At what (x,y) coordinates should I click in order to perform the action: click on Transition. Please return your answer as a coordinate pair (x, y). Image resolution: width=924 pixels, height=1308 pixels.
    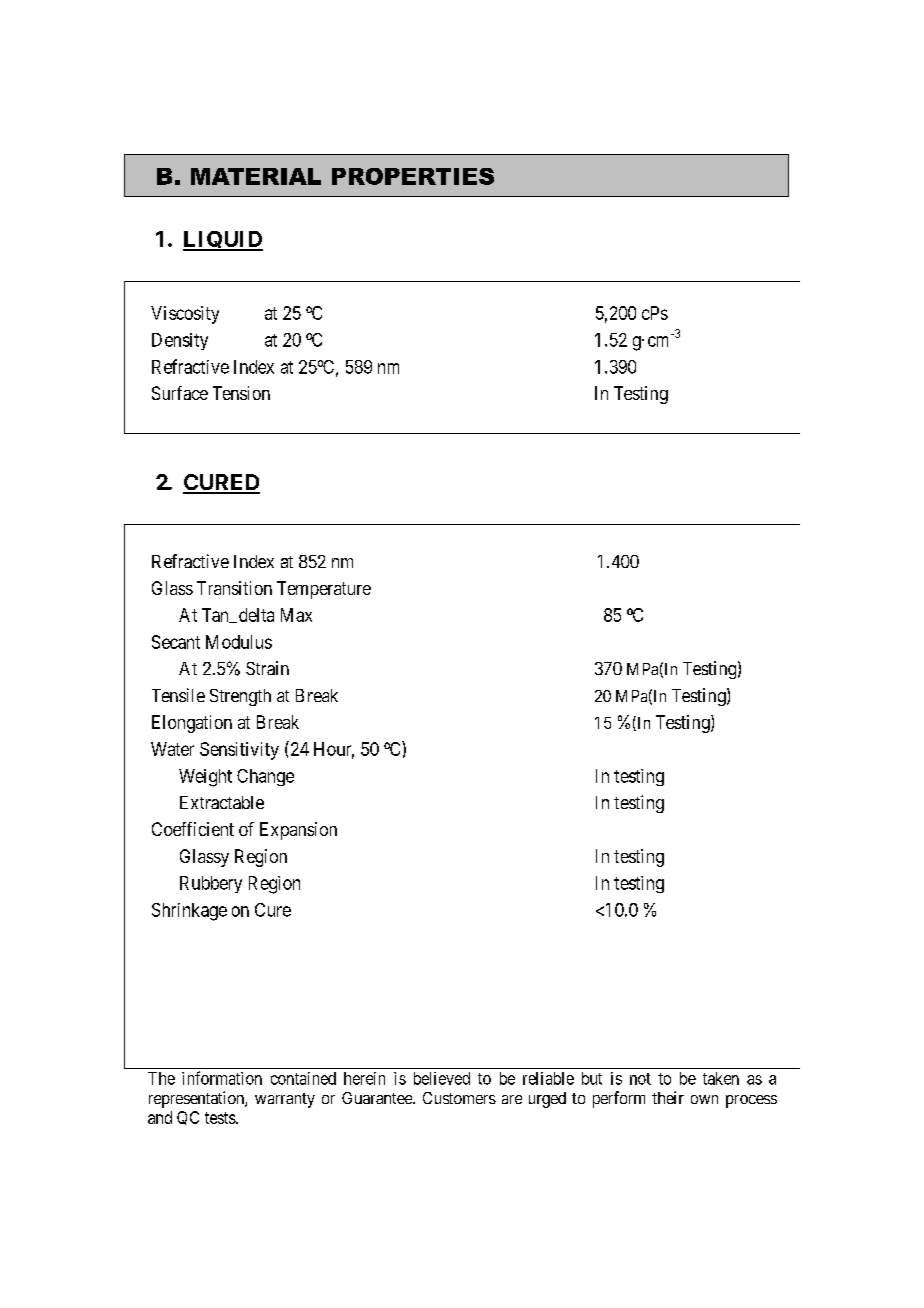
    Looking at the image, I should click on (234, 588).
